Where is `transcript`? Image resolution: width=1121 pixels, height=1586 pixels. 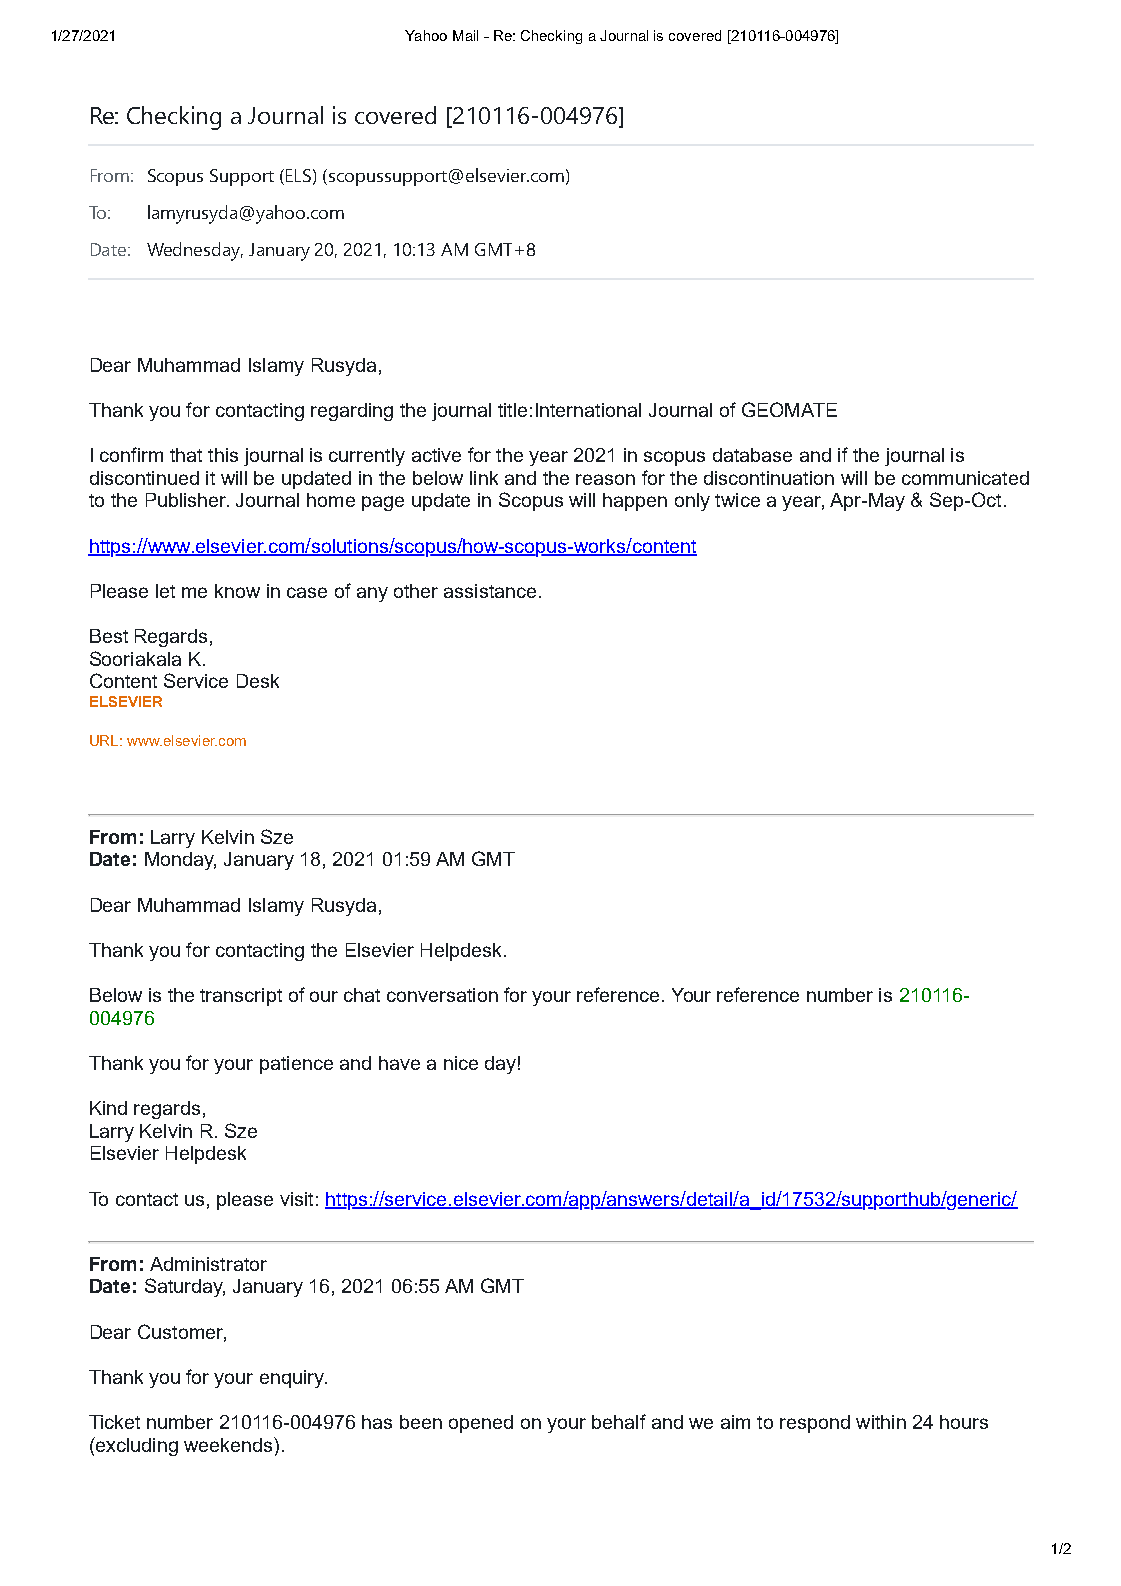
transcript is located at coordinates (241, 997).
